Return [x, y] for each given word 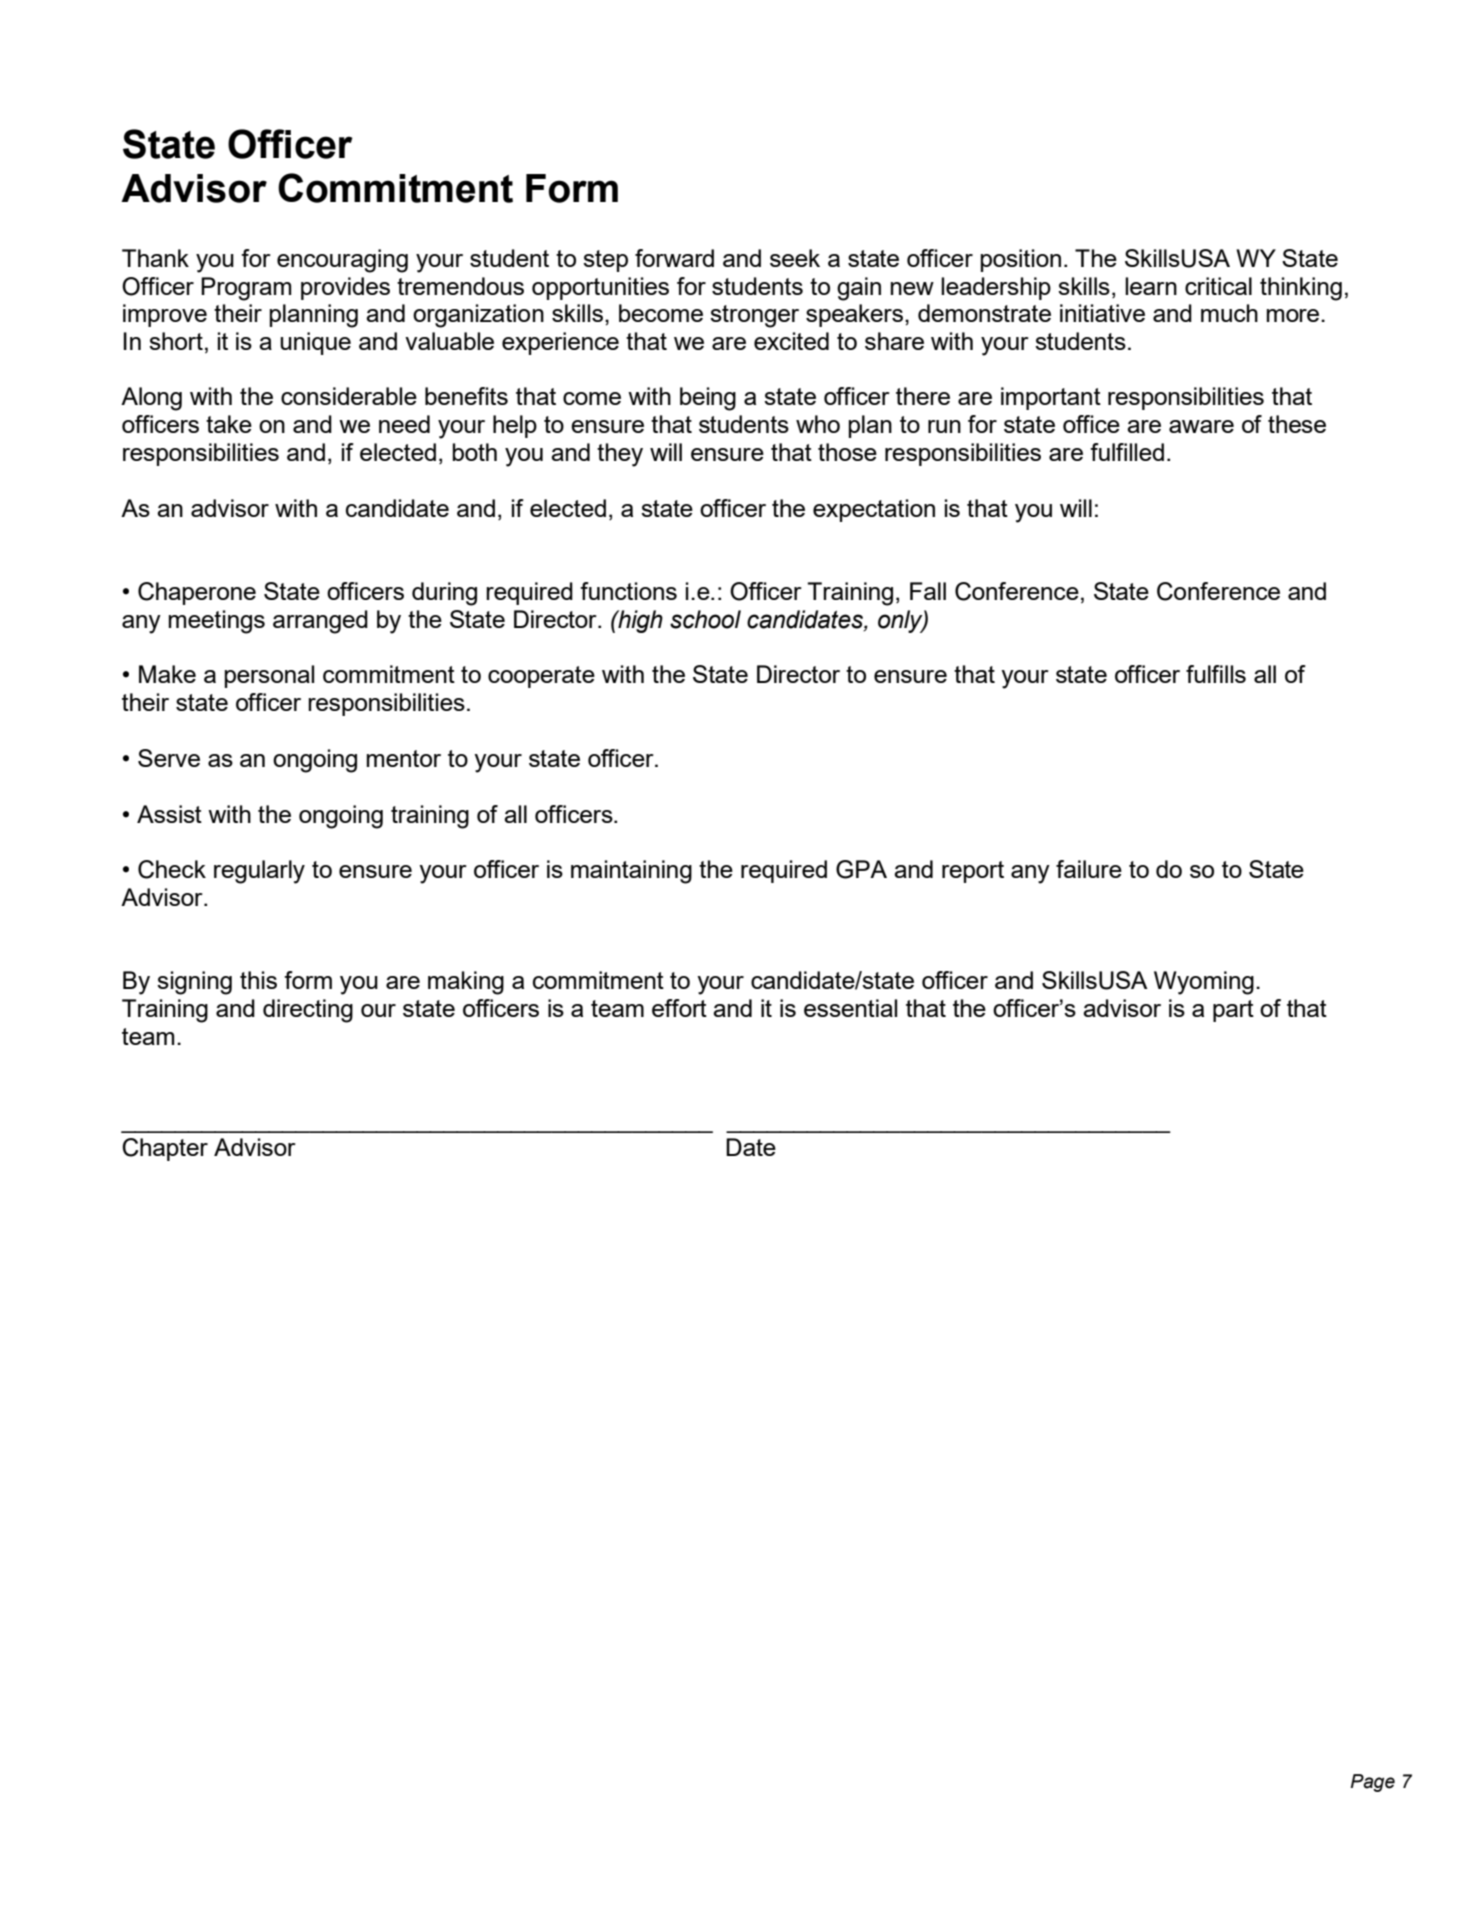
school [705, 619]
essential [850, 1008]
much [1229, 313]
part [1233, 1011]
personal [269, 676]
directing [308, 1011]
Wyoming [1204, 983]
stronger [754, 316]
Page [1372, 1783]
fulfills [1216, 674]
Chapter [165, 1149]
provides [345, 288]
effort [679, 1008]
